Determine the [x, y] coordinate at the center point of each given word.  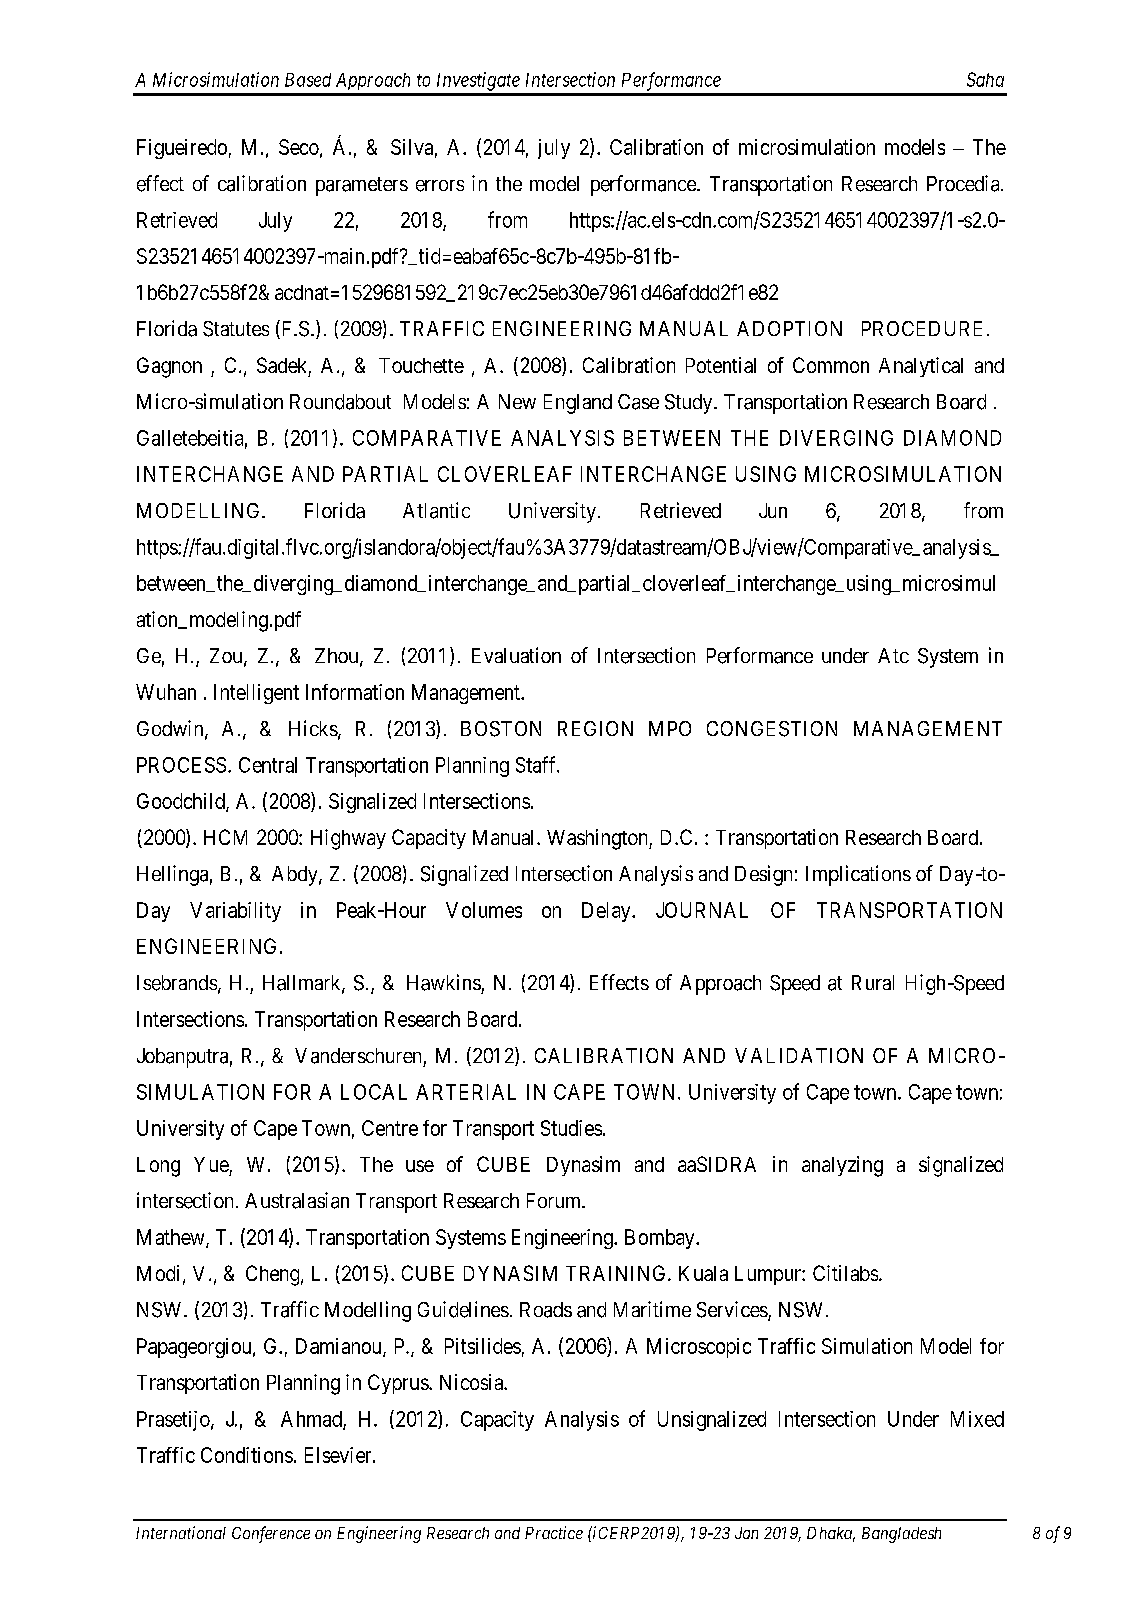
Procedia [964, 183]
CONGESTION [772, 729]
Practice [554, 1532]
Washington [598, 839]
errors [440, 186]
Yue [211, 1164]
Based [308, 80]
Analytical [921, 367]
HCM [225, 837]
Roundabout [340, 402]
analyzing [842, 1166]
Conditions [247, 1455]
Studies [571, 1128]
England [578, 404]
